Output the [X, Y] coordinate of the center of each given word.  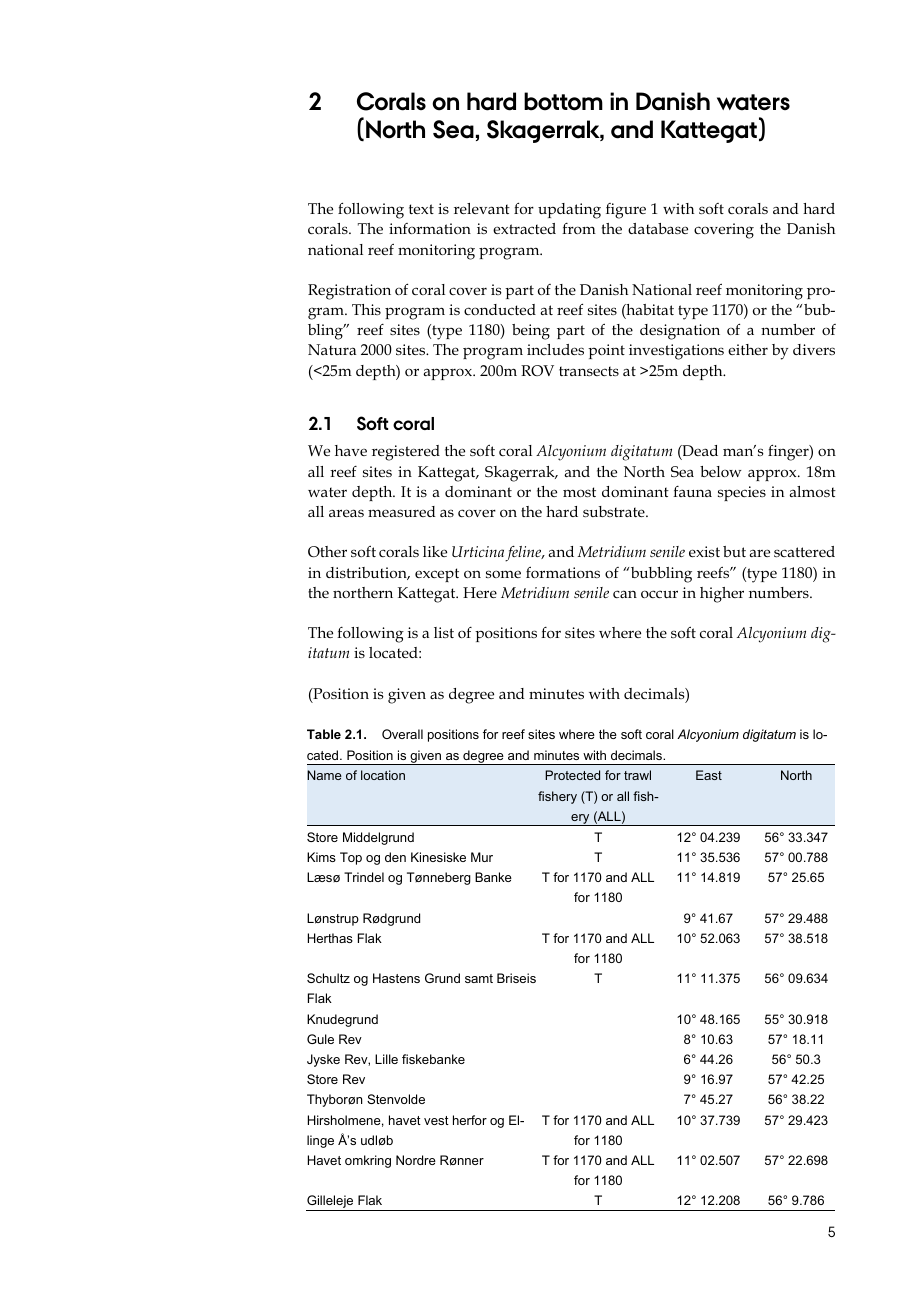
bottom [563, 101]
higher [722, 595]
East [709, 775]
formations [563, 572]
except [437, 575]
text [421, 209]
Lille [386, 1059]
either [748, 349]
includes [555, 349]
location [383, 775]
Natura [332, 349]
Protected [572, 775]
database [658, 228]
